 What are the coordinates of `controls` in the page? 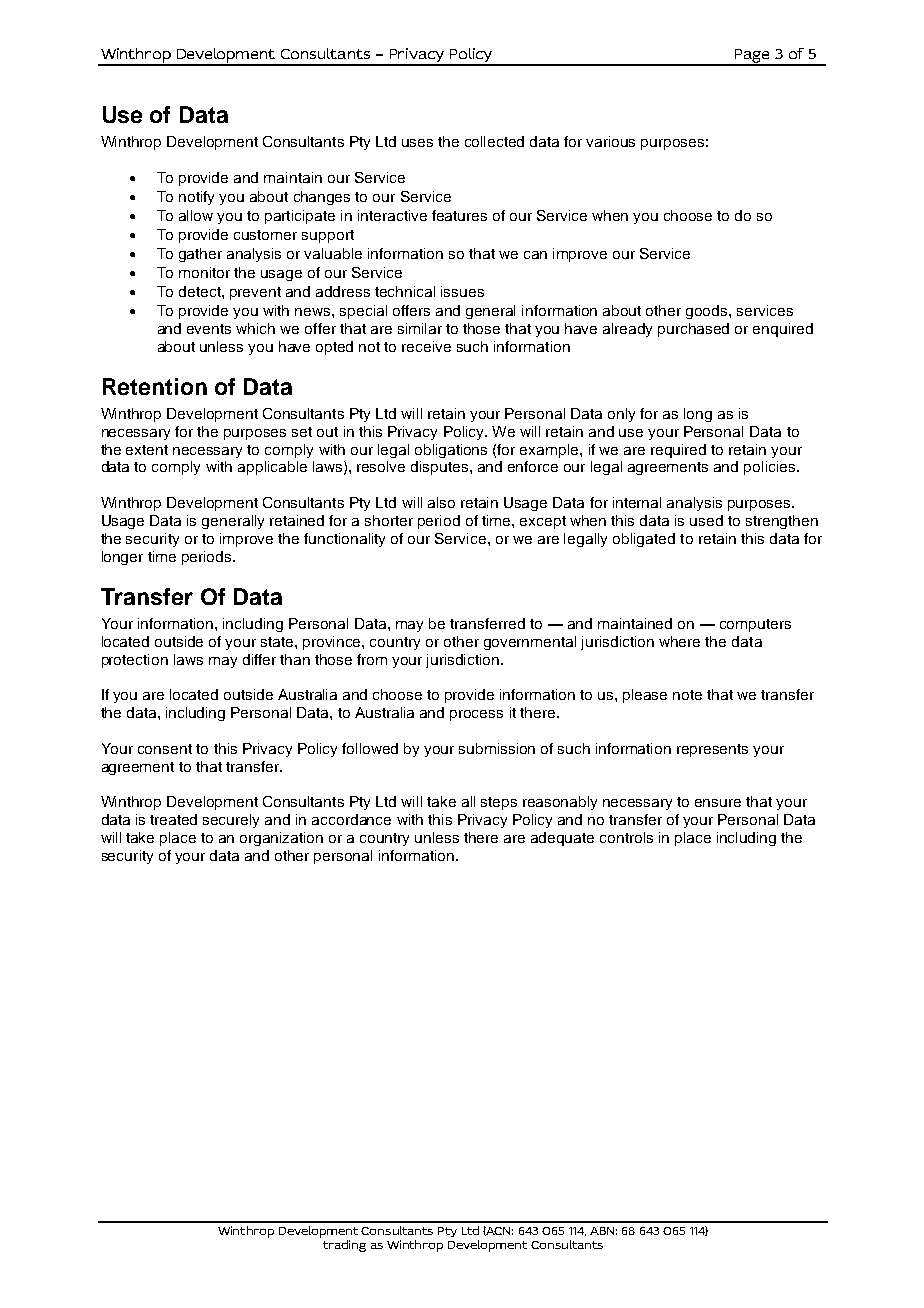 It's located at (626, 837).
